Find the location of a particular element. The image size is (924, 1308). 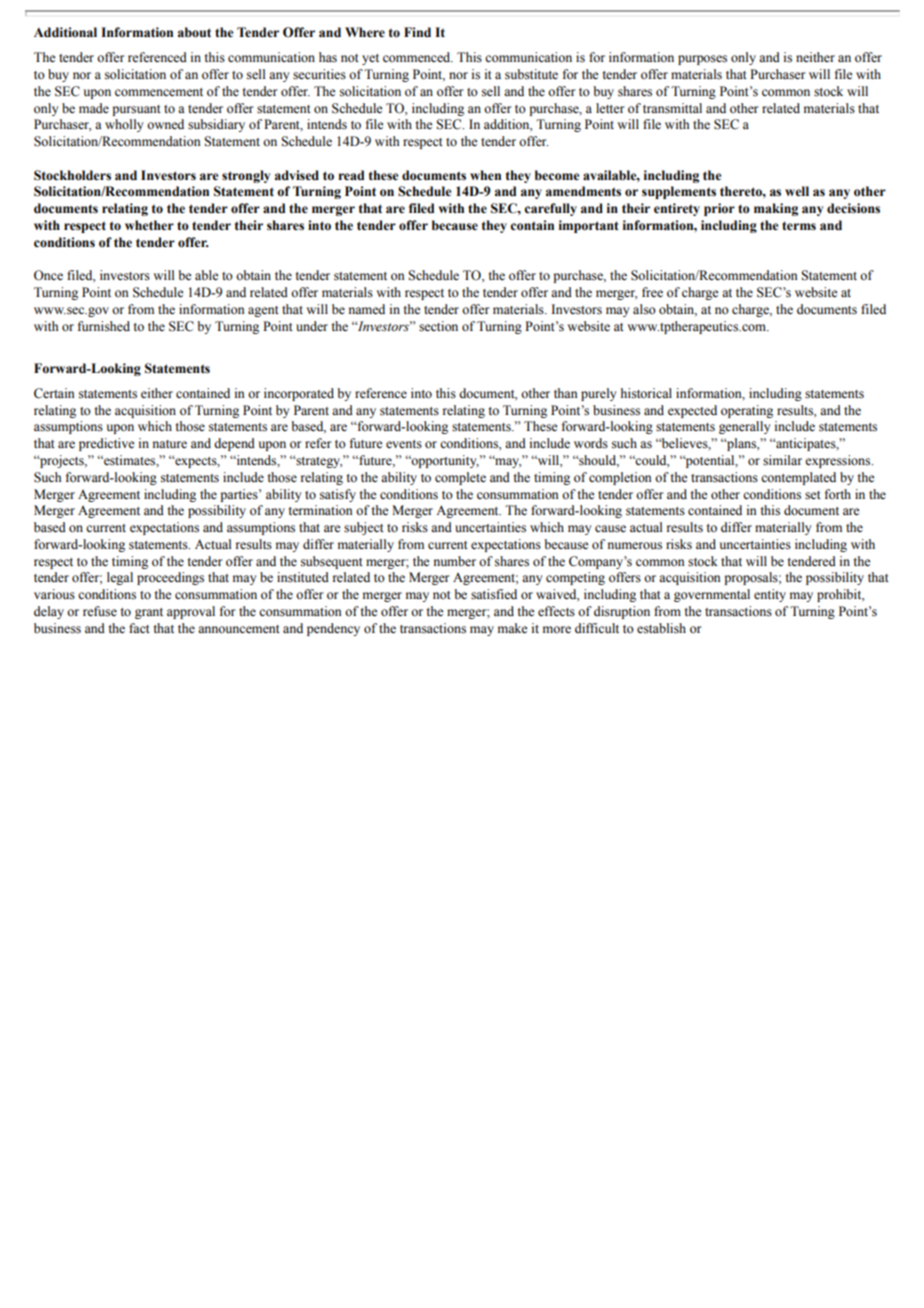

about is located at coordinates (194, 32).
